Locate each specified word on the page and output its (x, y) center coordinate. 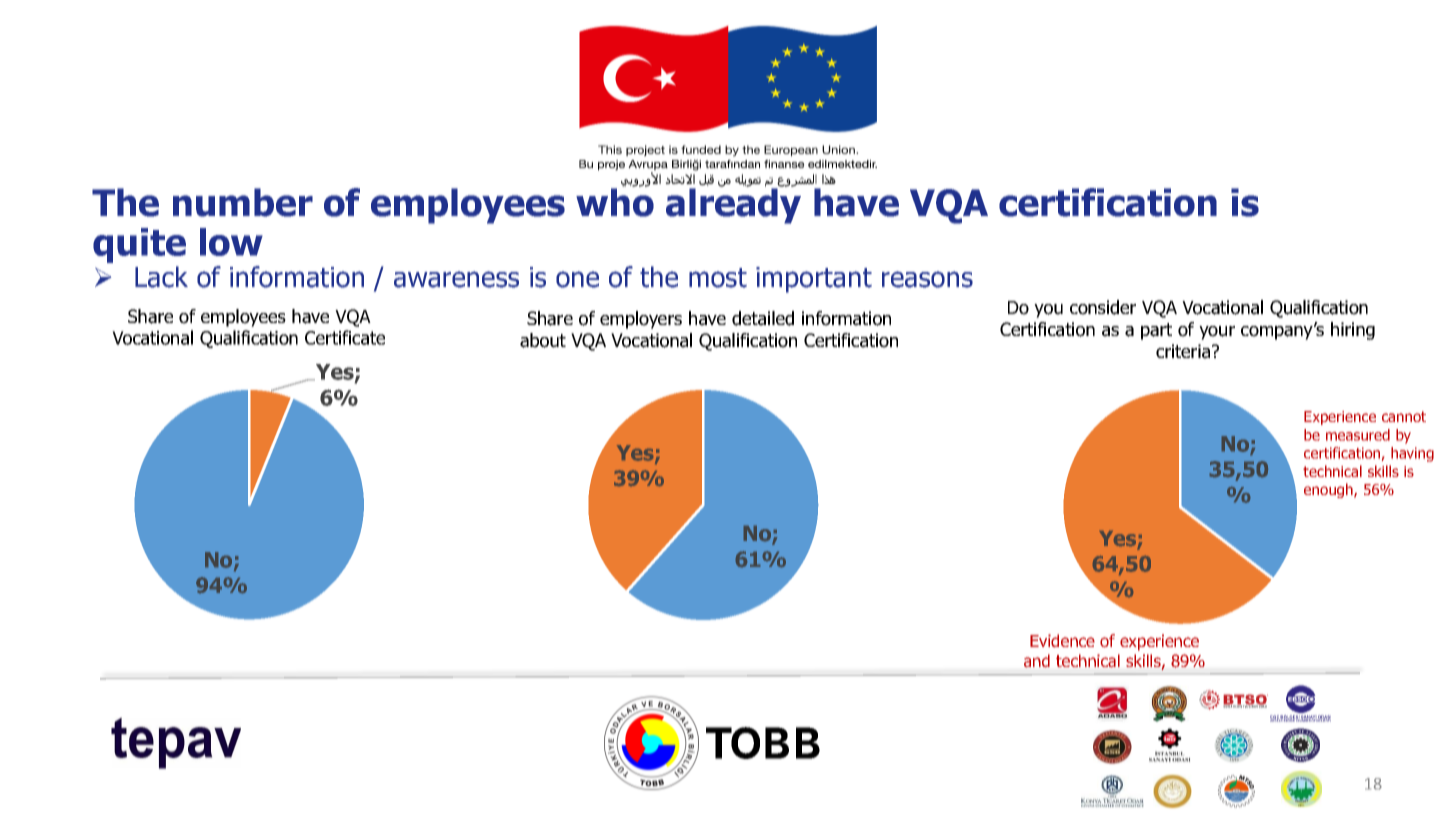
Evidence (1062, 640)
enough (1329, 490)
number (243, 202)
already (733, 205)
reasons (927, 279)
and (1037, 660)
